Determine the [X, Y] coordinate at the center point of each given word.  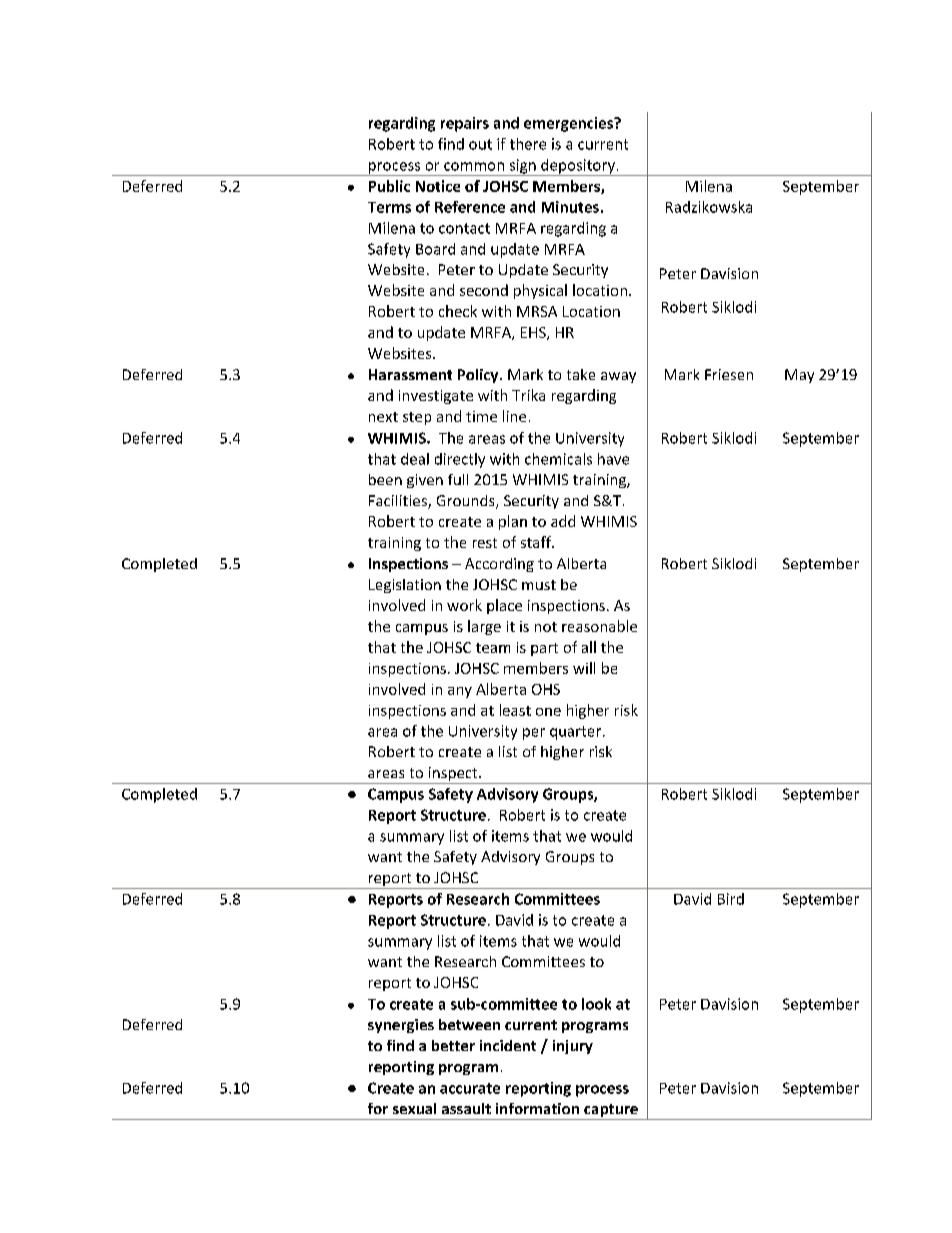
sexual [414, 1108]
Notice [438, 186]
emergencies [569, 124]
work [464, 605]
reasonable [599, 626]
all [589, 647]
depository [578, 167]
